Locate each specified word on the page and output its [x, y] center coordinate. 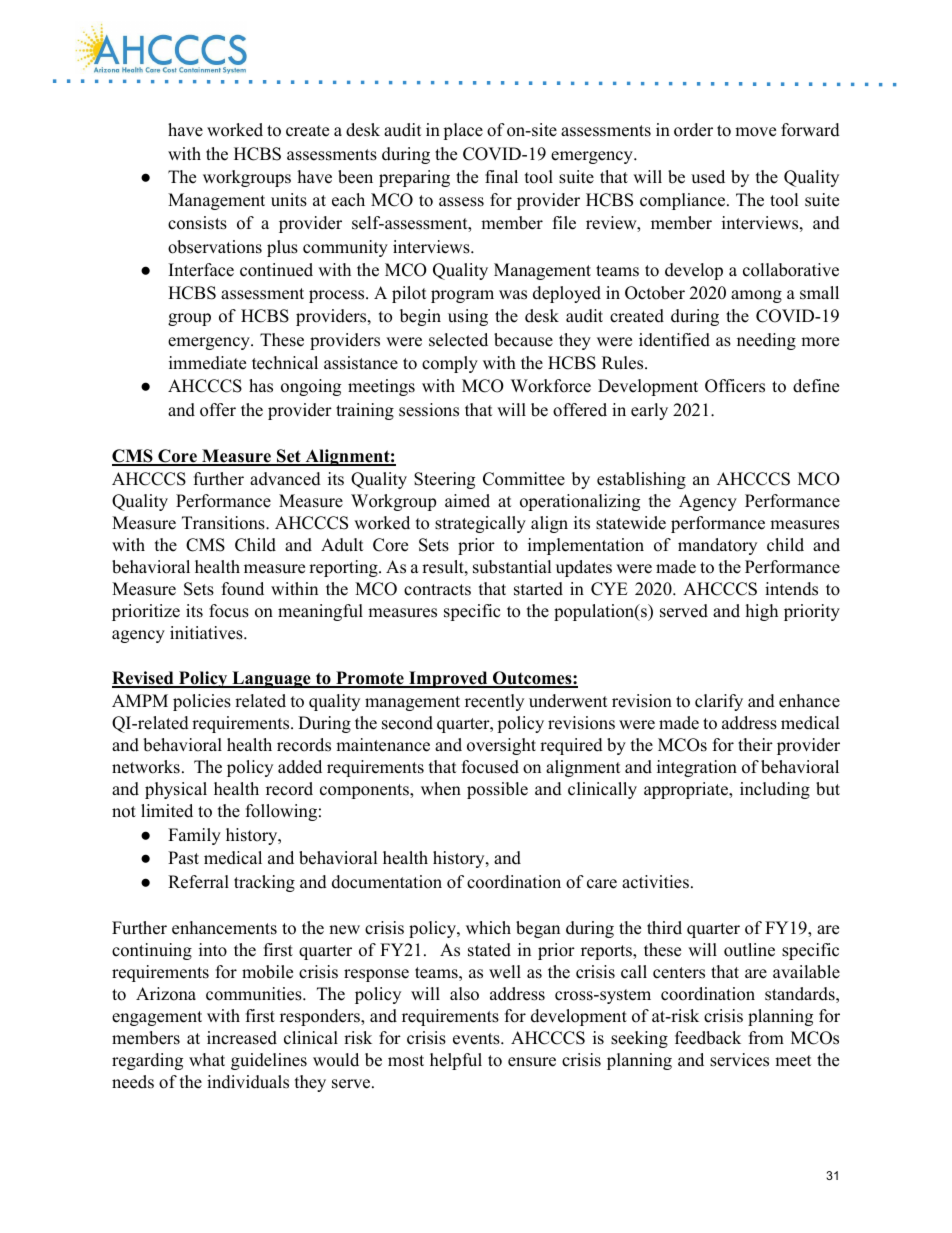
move [755, 132]
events [477, 1039]
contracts [437, 590]
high [762, 612]
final [501, 176]
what [207, 1059]
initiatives [207, 633]
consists [197, 223]
